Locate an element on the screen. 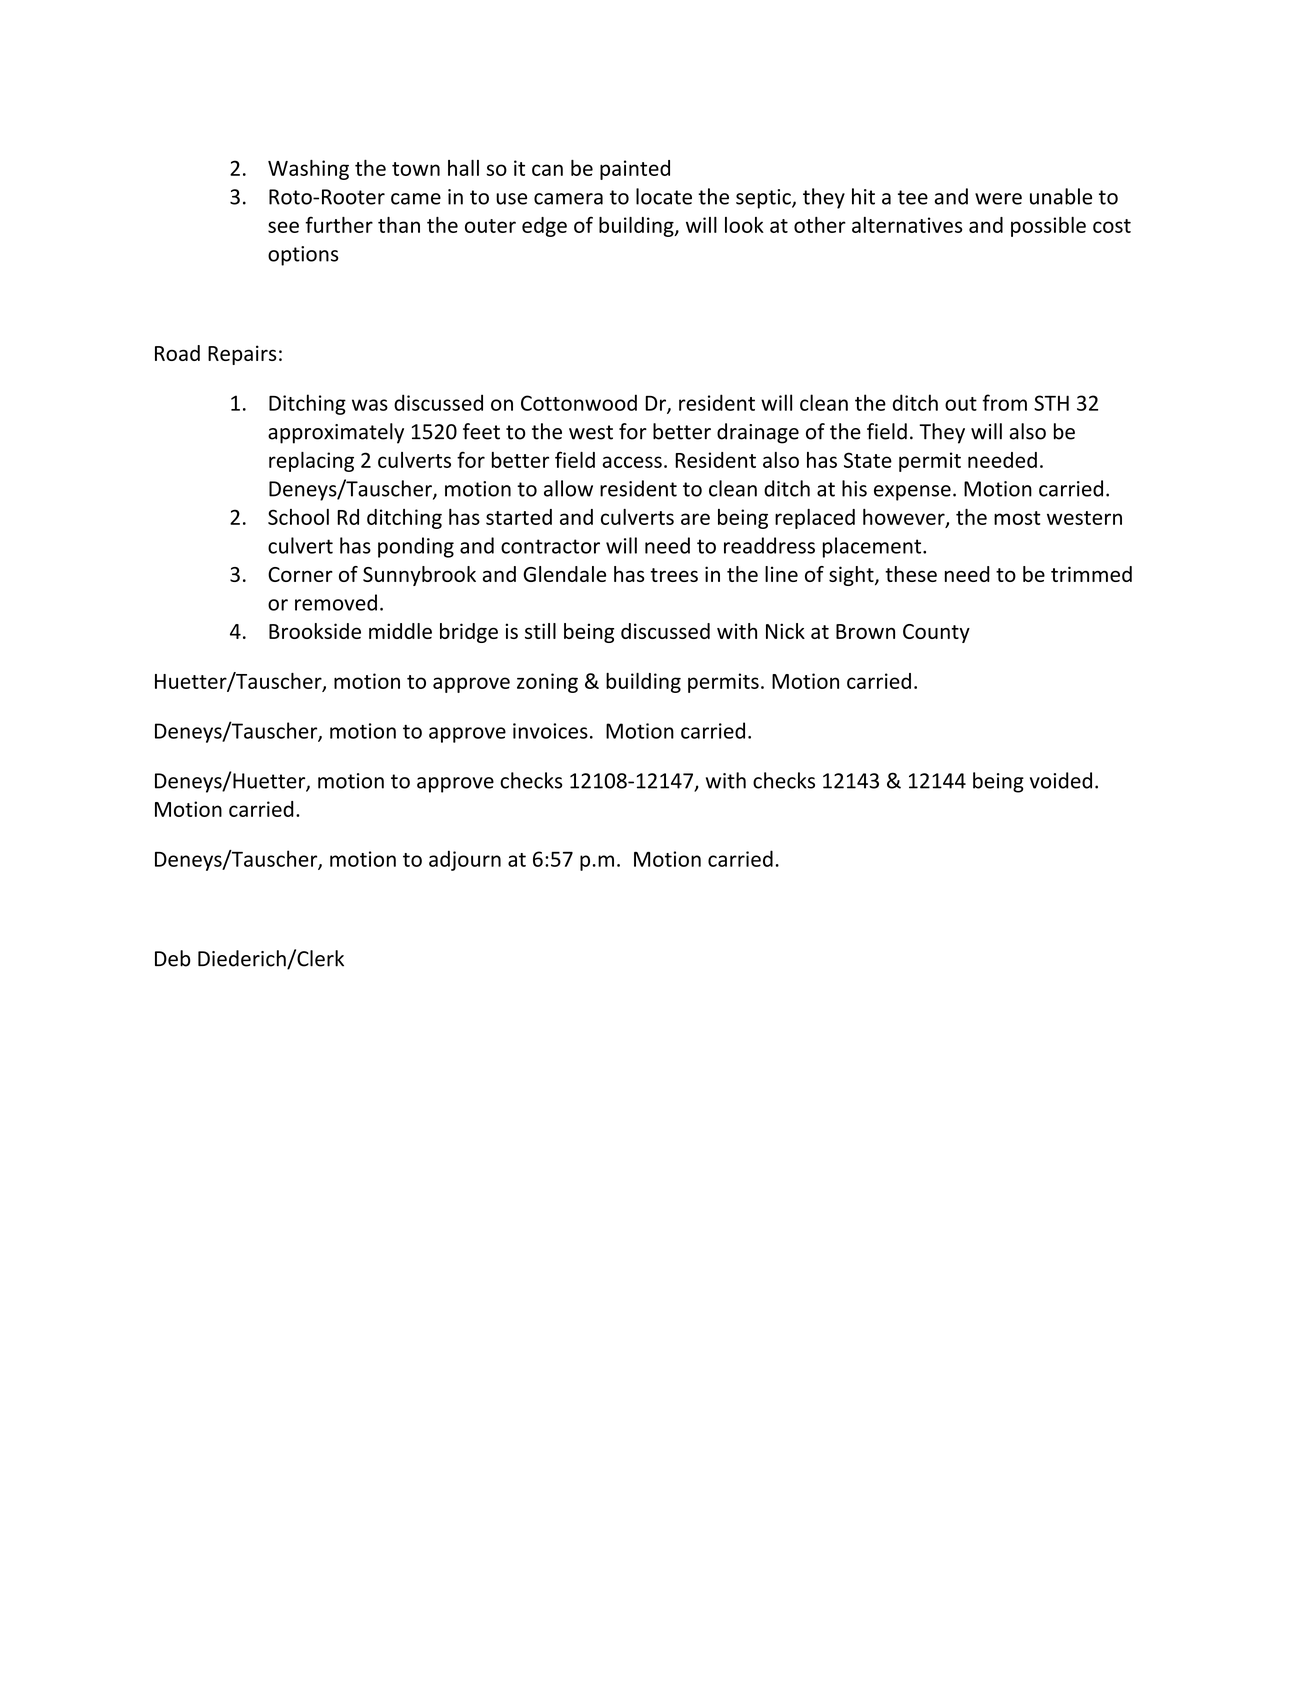 This screenshot has height=1683, width=1300. middle is located at coordinates (400, 631).
